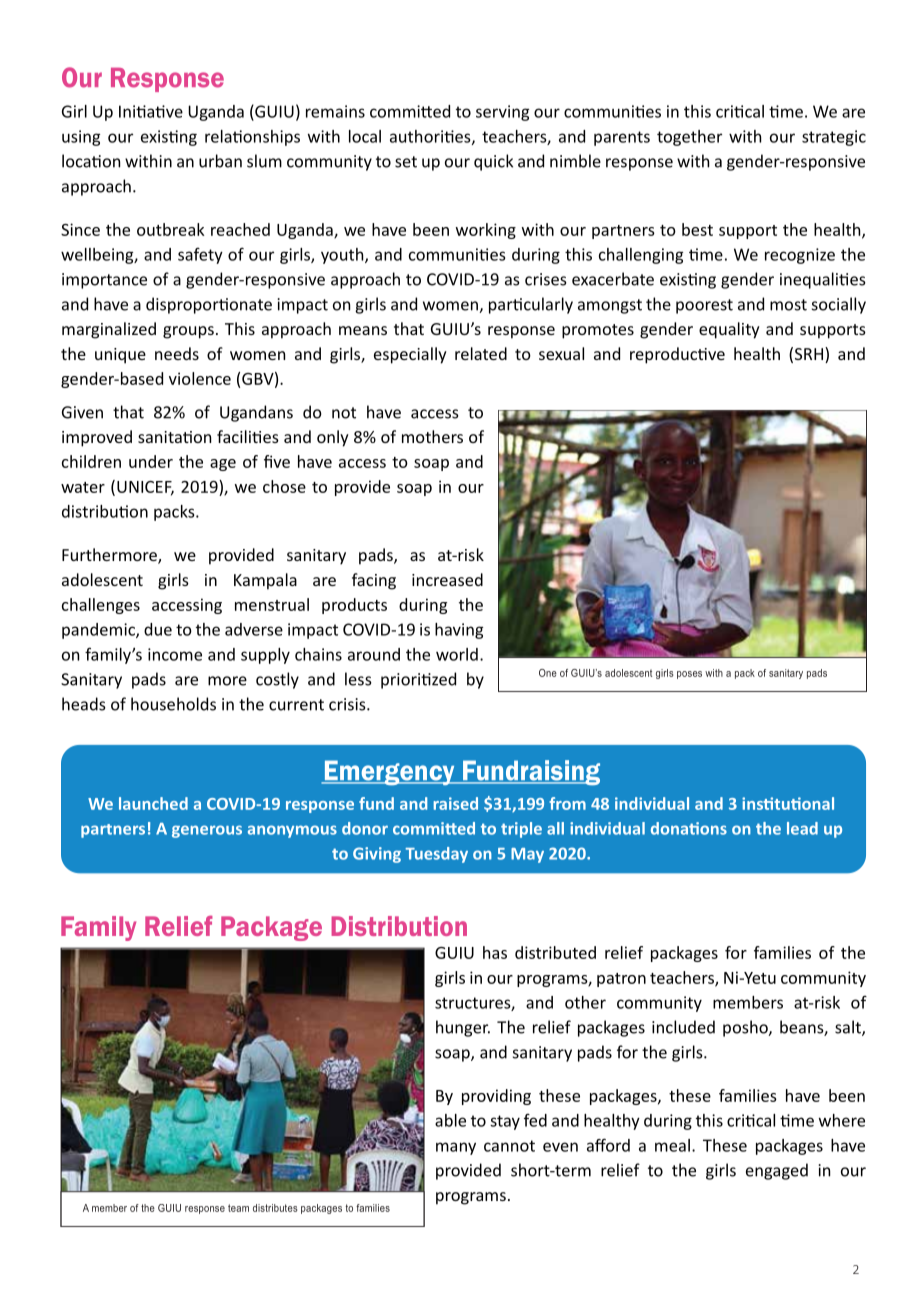 The image size is (924, 1308). I want to click on income, so click(175, 654).
